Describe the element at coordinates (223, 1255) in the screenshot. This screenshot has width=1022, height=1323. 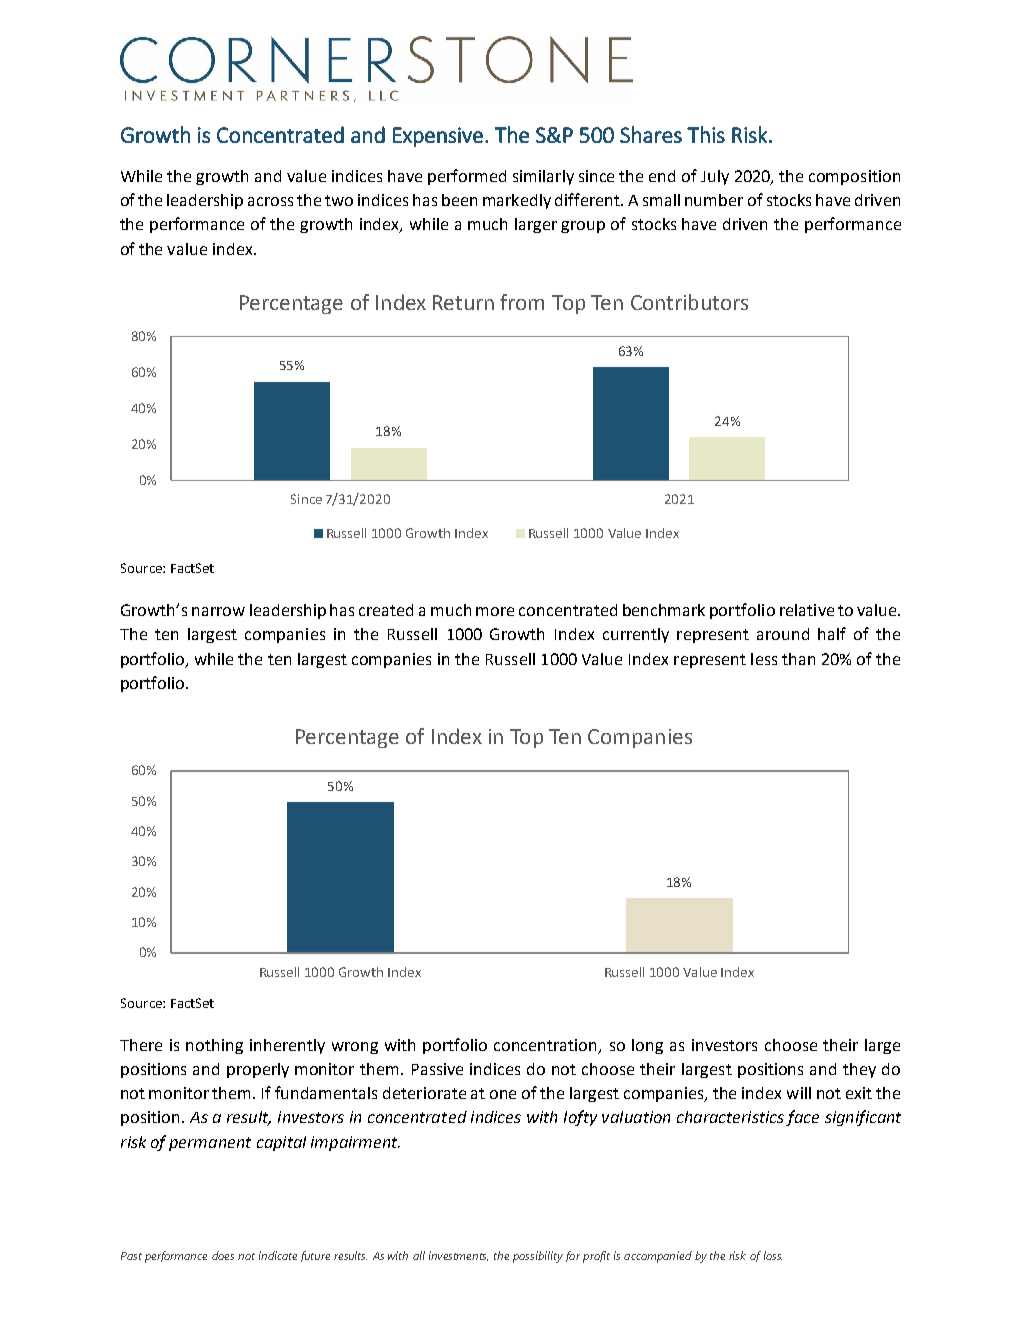
I see `does` at that location.
